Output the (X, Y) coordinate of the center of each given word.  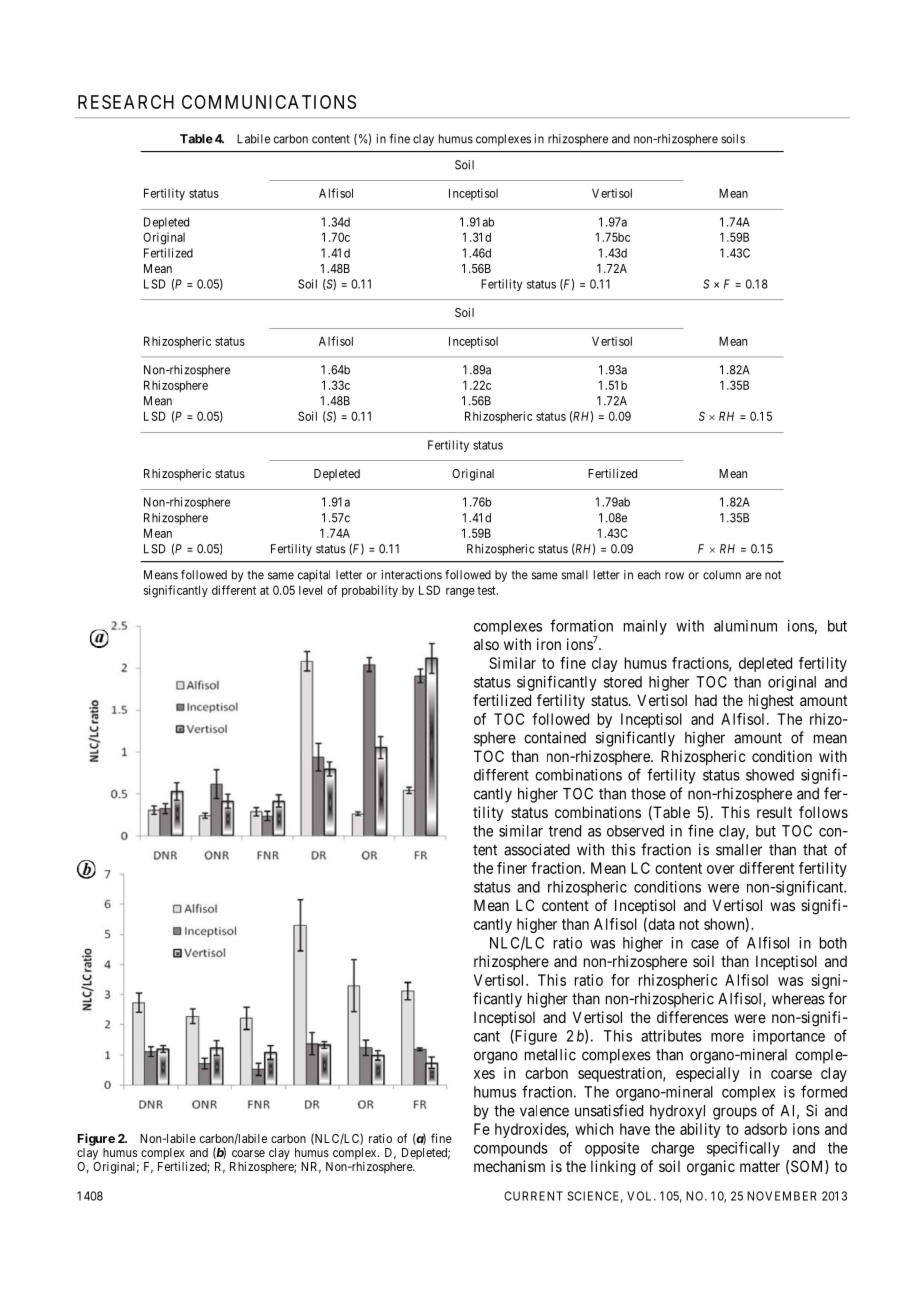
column (722, 575)
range (460, 593)
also (486, 644)
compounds (511, 1149)
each (649, 575)
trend (565, 831)
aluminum (745, 626)
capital (314, 576)
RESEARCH (126, 102)
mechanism (509, 1166)
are (753, 576)
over (721, 869)
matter (760, 1166)
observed (635, 831)
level (310, 590)
